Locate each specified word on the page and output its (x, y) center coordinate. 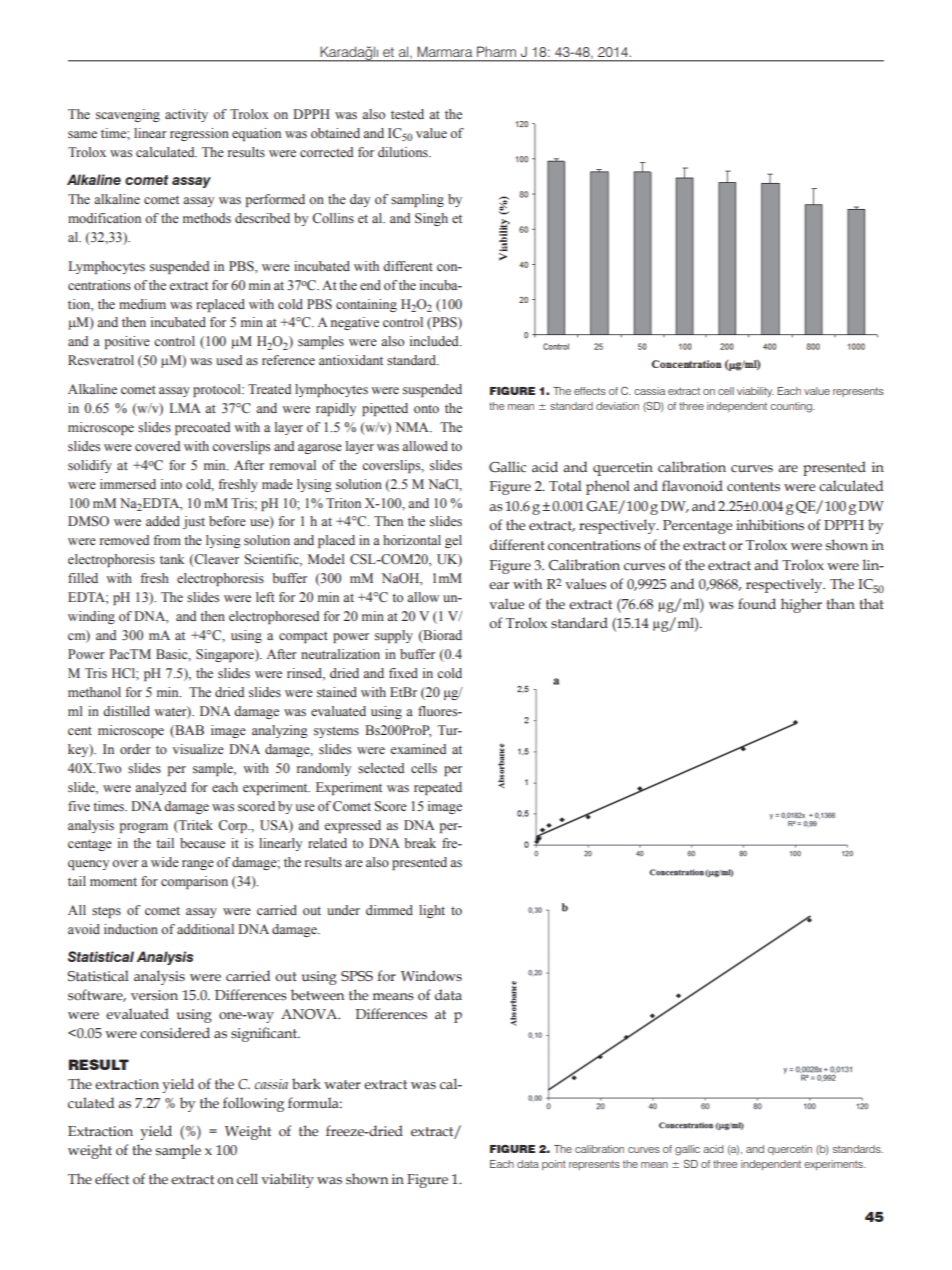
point (554, 1165)
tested (407, 114)
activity (186, 115)
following (253, 1104)
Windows (431, 976)
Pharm (496, 51)
